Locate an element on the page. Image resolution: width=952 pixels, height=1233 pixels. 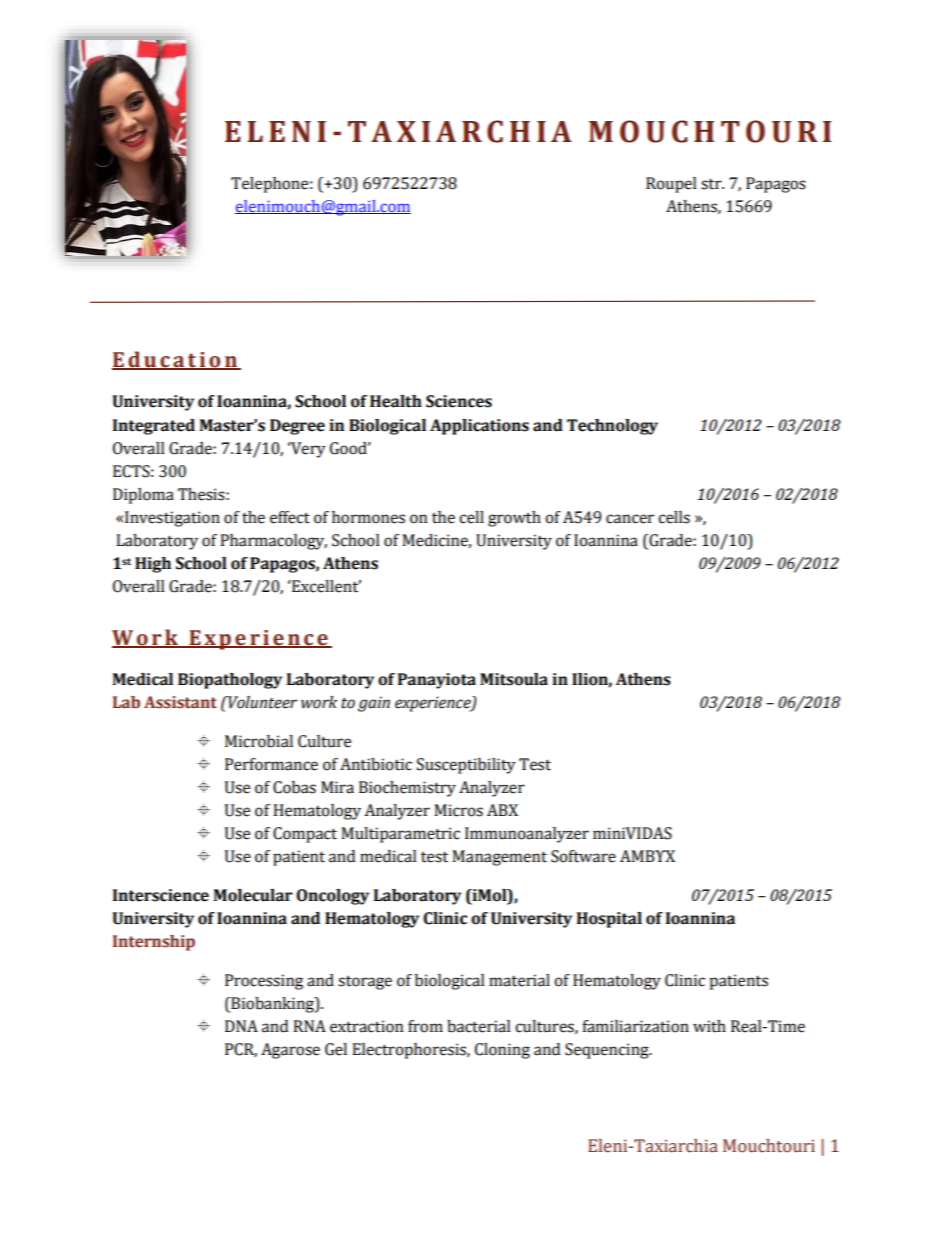
Software is located at coordinates (583, 856).
